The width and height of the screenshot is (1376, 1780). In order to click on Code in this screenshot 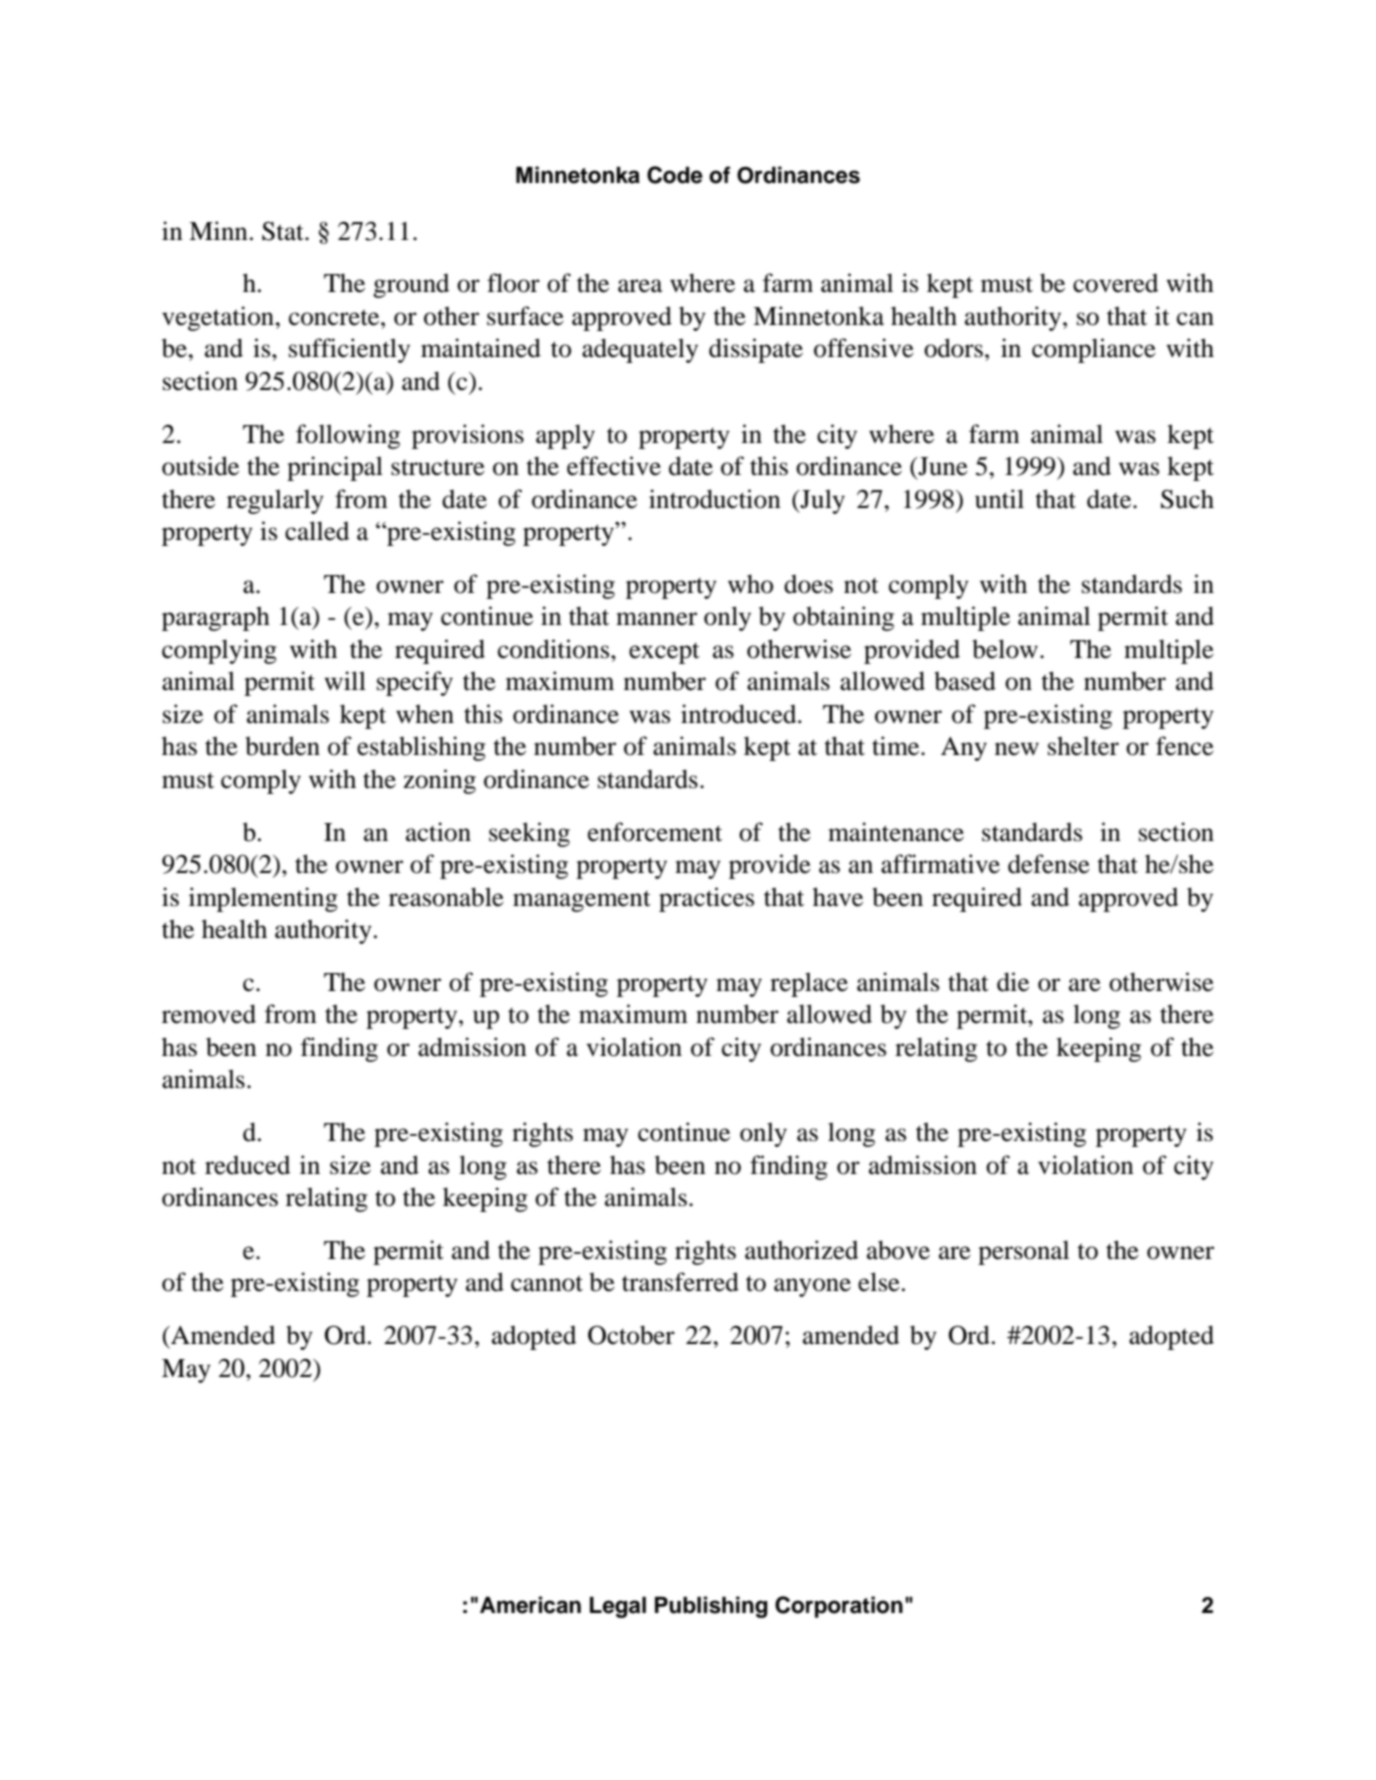, I will do `click(675, 175)`.
